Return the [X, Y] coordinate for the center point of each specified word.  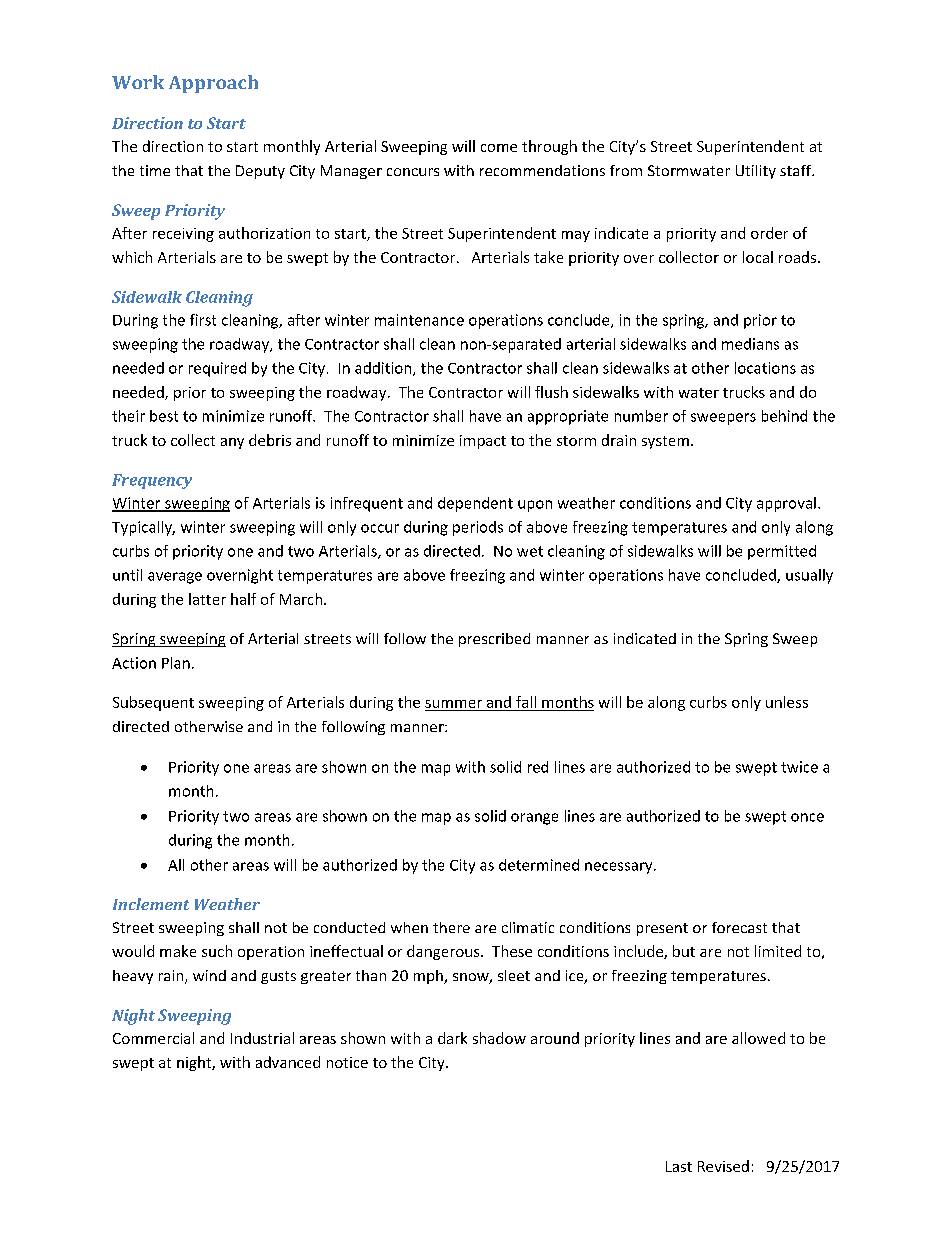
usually [809, 576]
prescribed [494, 640]
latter [207, 599]
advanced [288, 1062]
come [499, 148]
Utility [756, 172]
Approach [213, 84]
